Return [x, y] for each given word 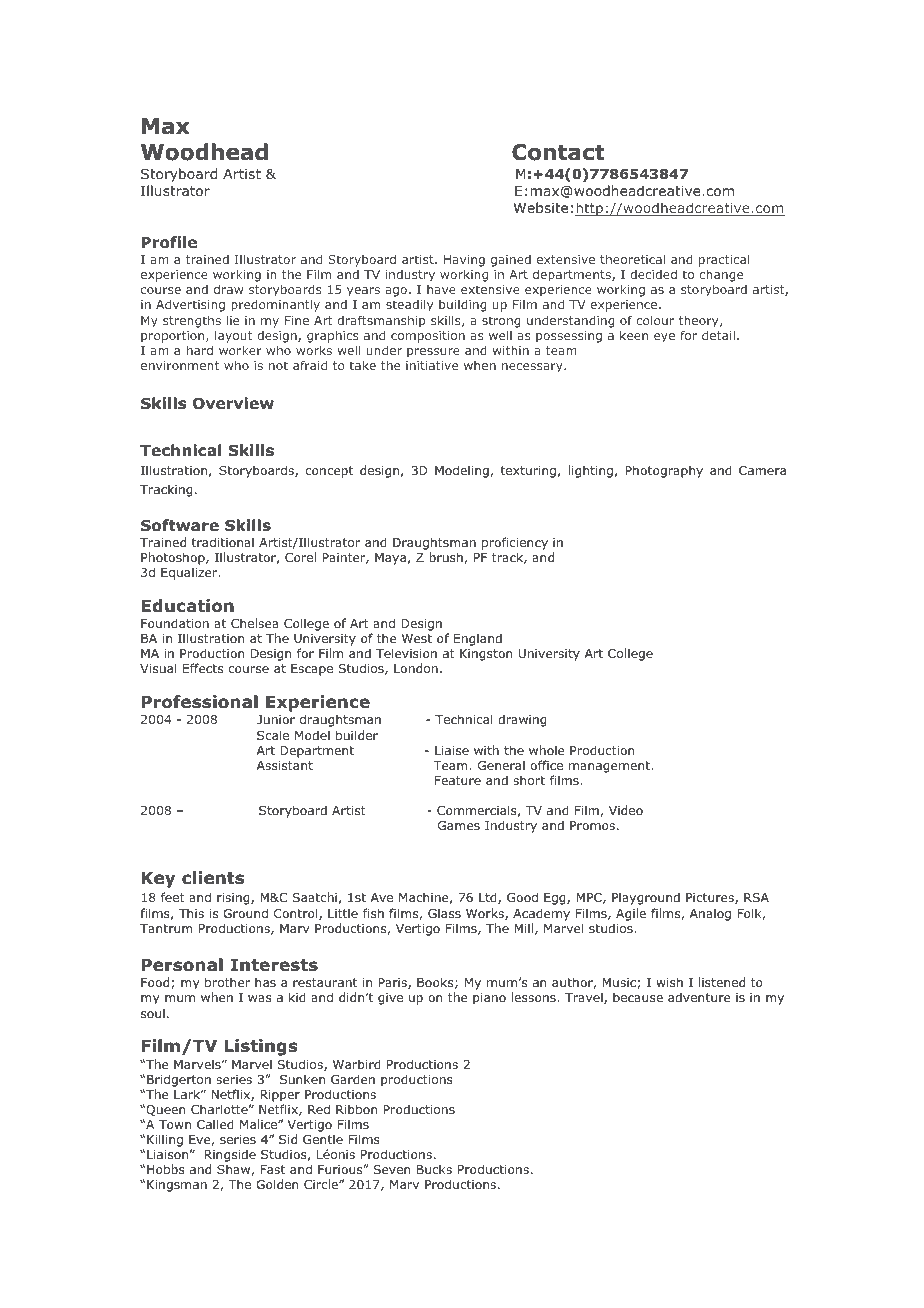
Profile [169, 242]
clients [213, 878]
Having [464, 262]
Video [626, 810]
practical [724, 262]
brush [446, 557]
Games [459, 825]
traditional [223, 542]
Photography [664, 471]
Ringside [230, 1157]
